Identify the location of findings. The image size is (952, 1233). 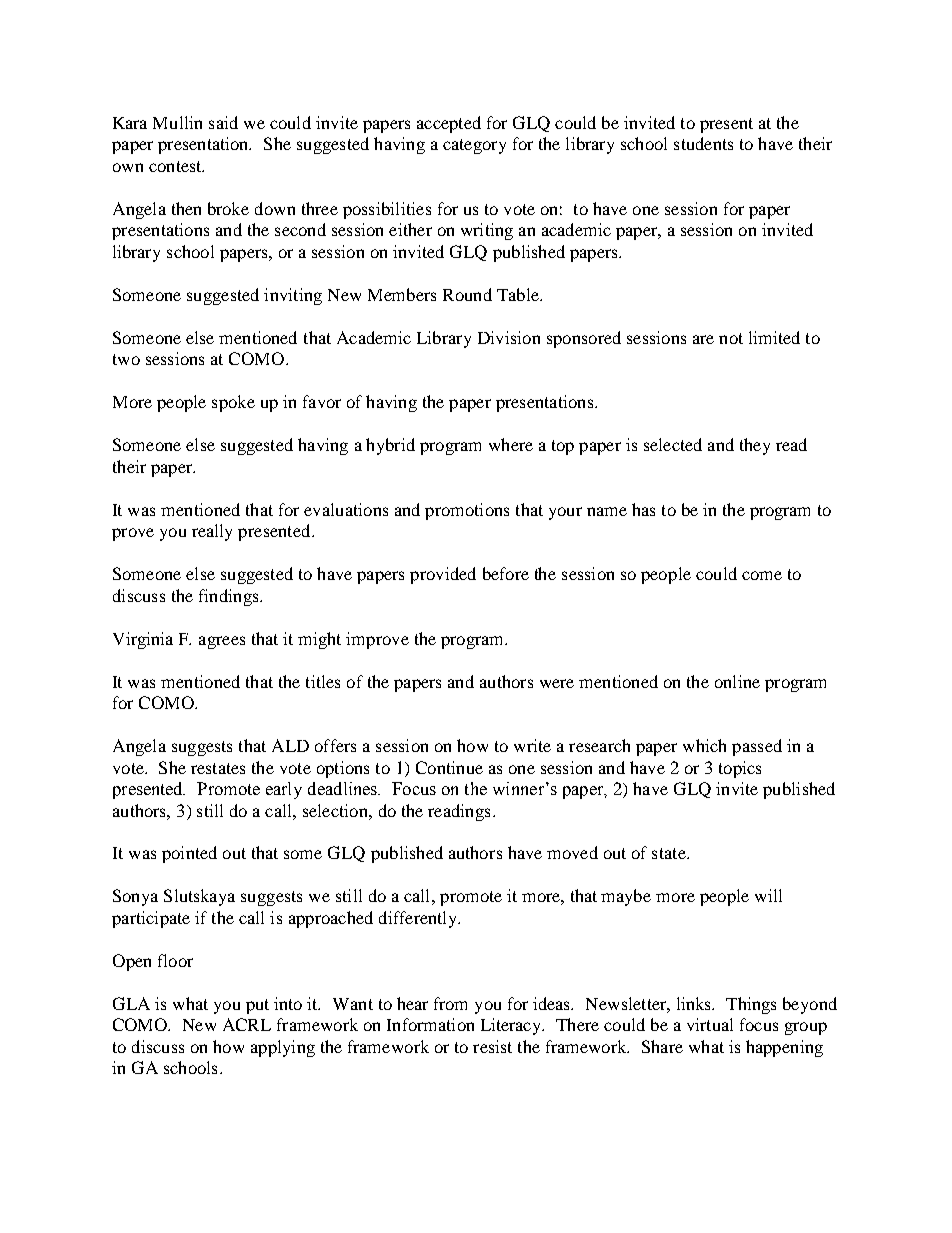
(230, 597).
